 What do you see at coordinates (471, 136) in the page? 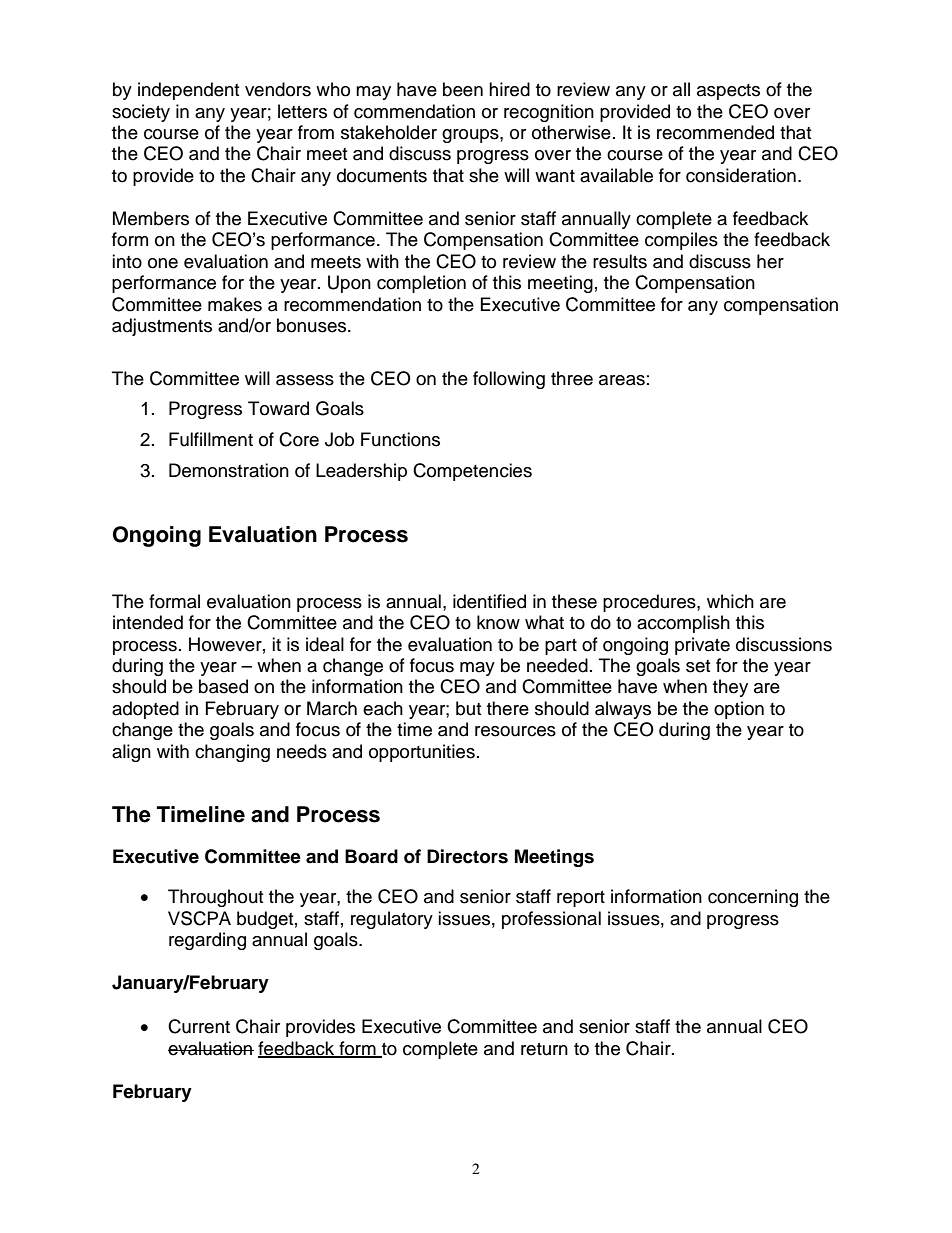
I see `groups` at bounding box center [471, 136].
